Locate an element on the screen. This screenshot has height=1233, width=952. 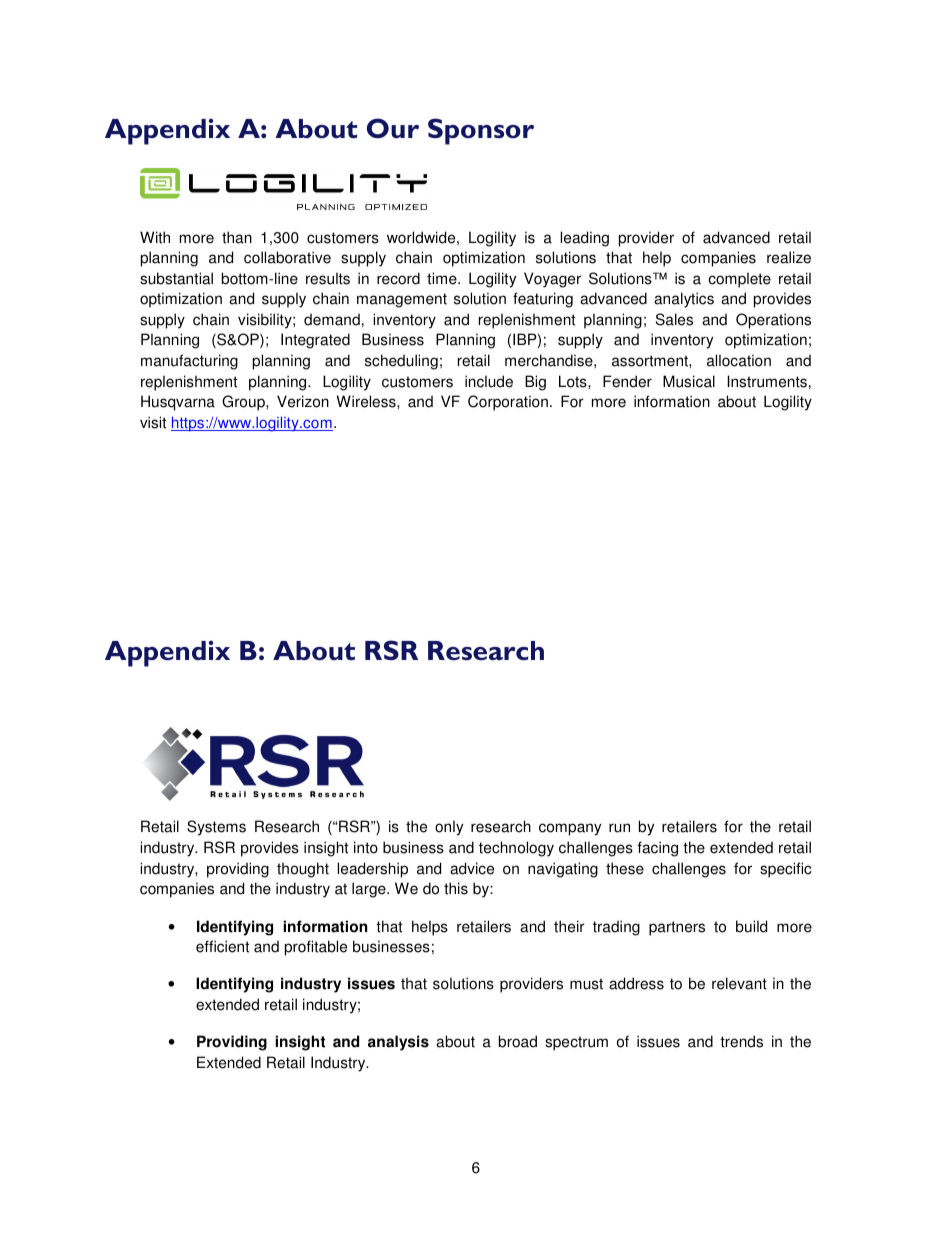
than is located at coordinates (237, 237).
